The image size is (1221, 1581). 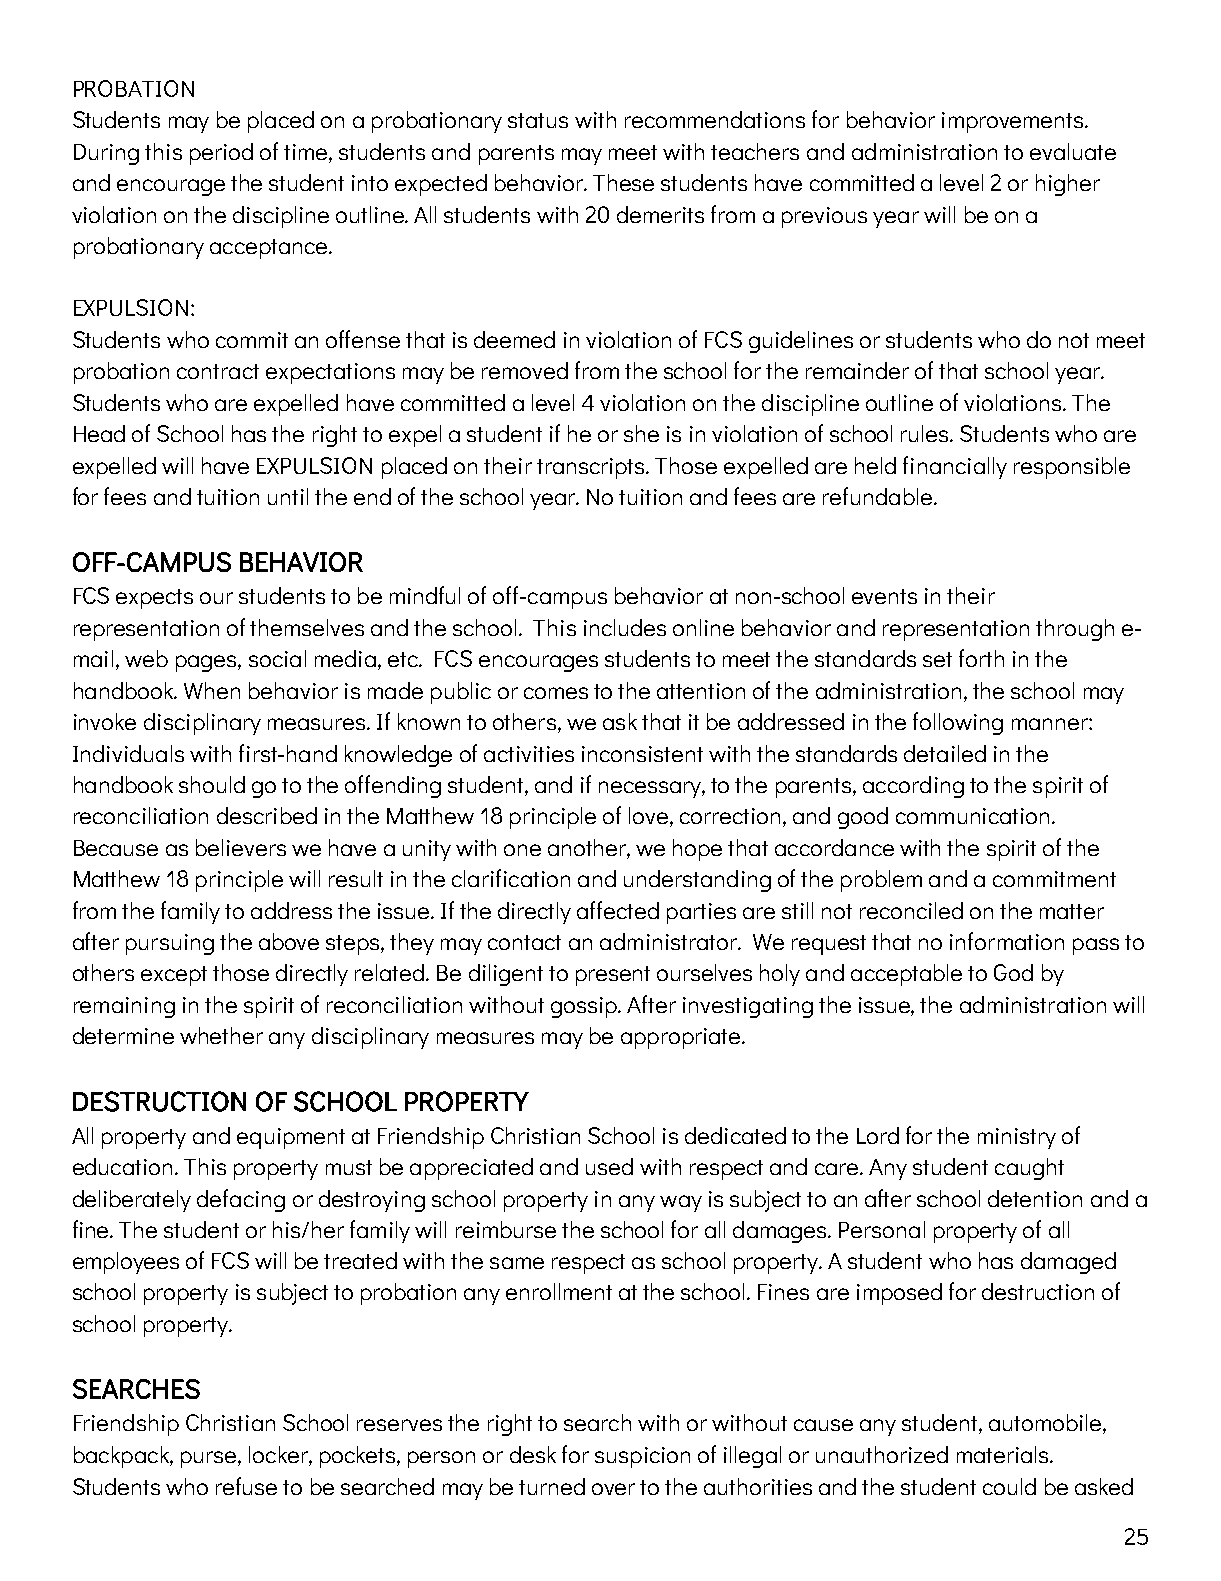 I want to click on information, so click(x=1007, y=941).
